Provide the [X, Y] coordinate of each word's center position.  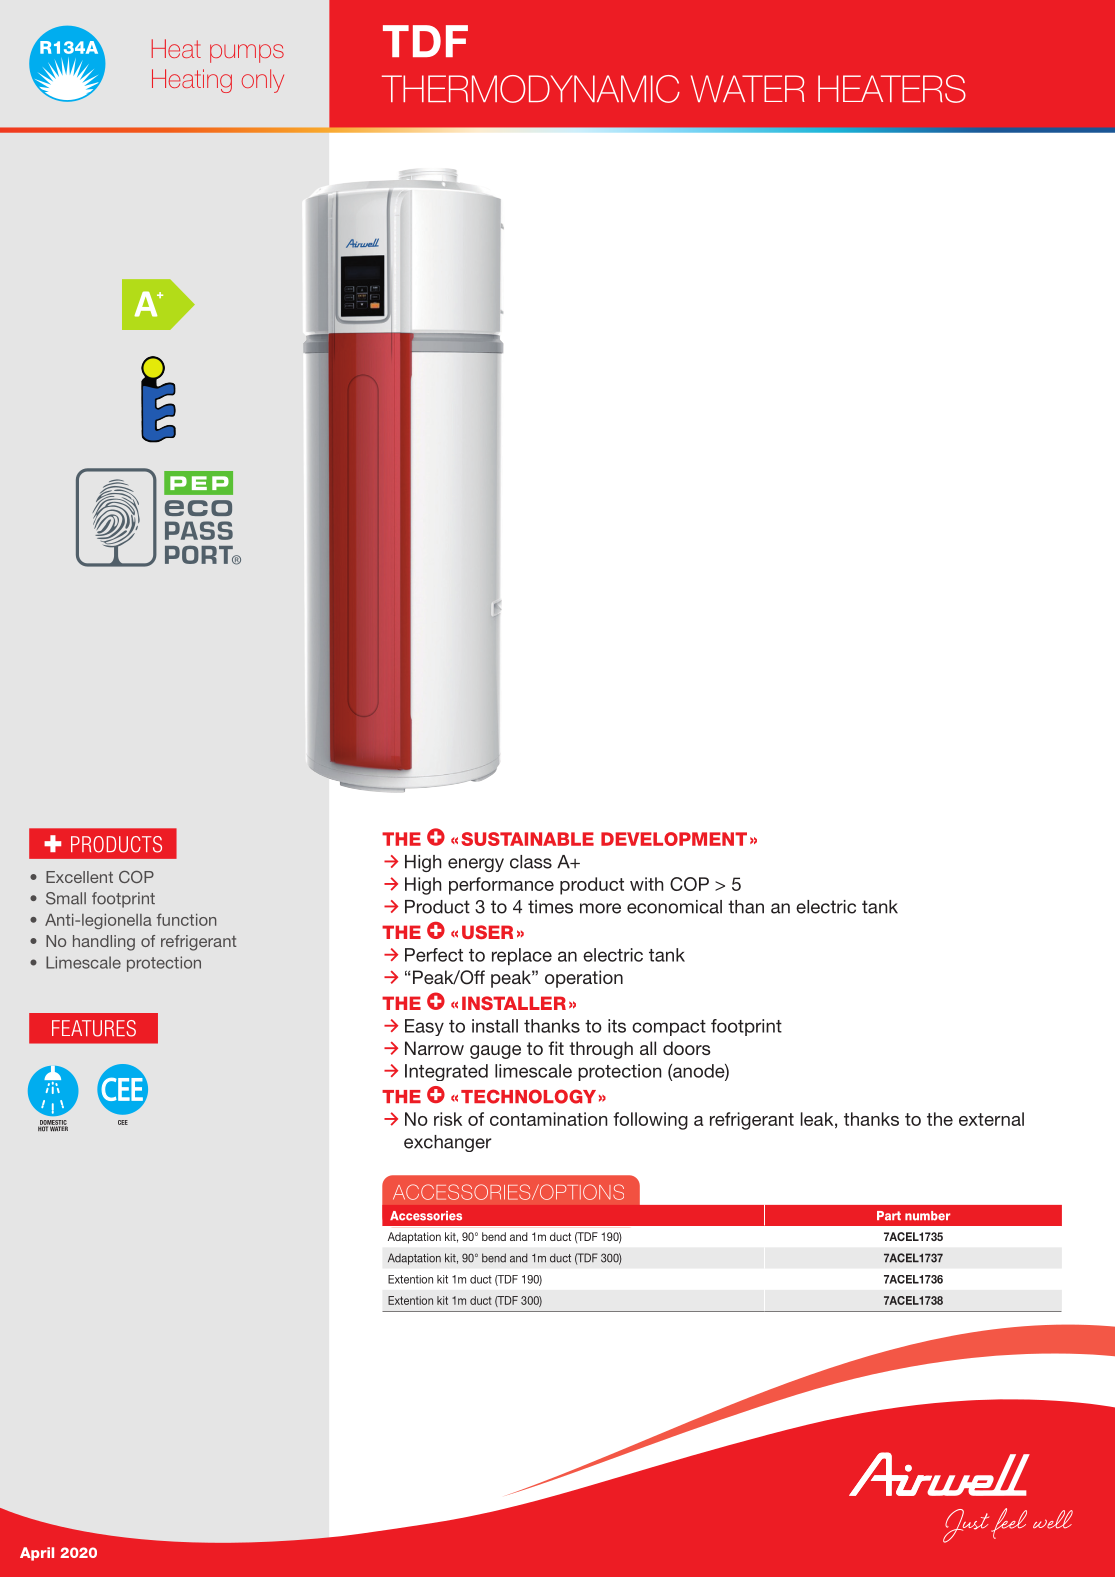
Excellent [79, 877]
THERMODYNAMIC [531, 89]
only [263, 81]
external [991, 1119]
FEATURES [94, 1028]
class [531, 862]
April [37, 1554]
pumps [247, 53]
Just [966, 1526]
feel [1009, 1523]
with [646, 884]
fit [556, 1048]
